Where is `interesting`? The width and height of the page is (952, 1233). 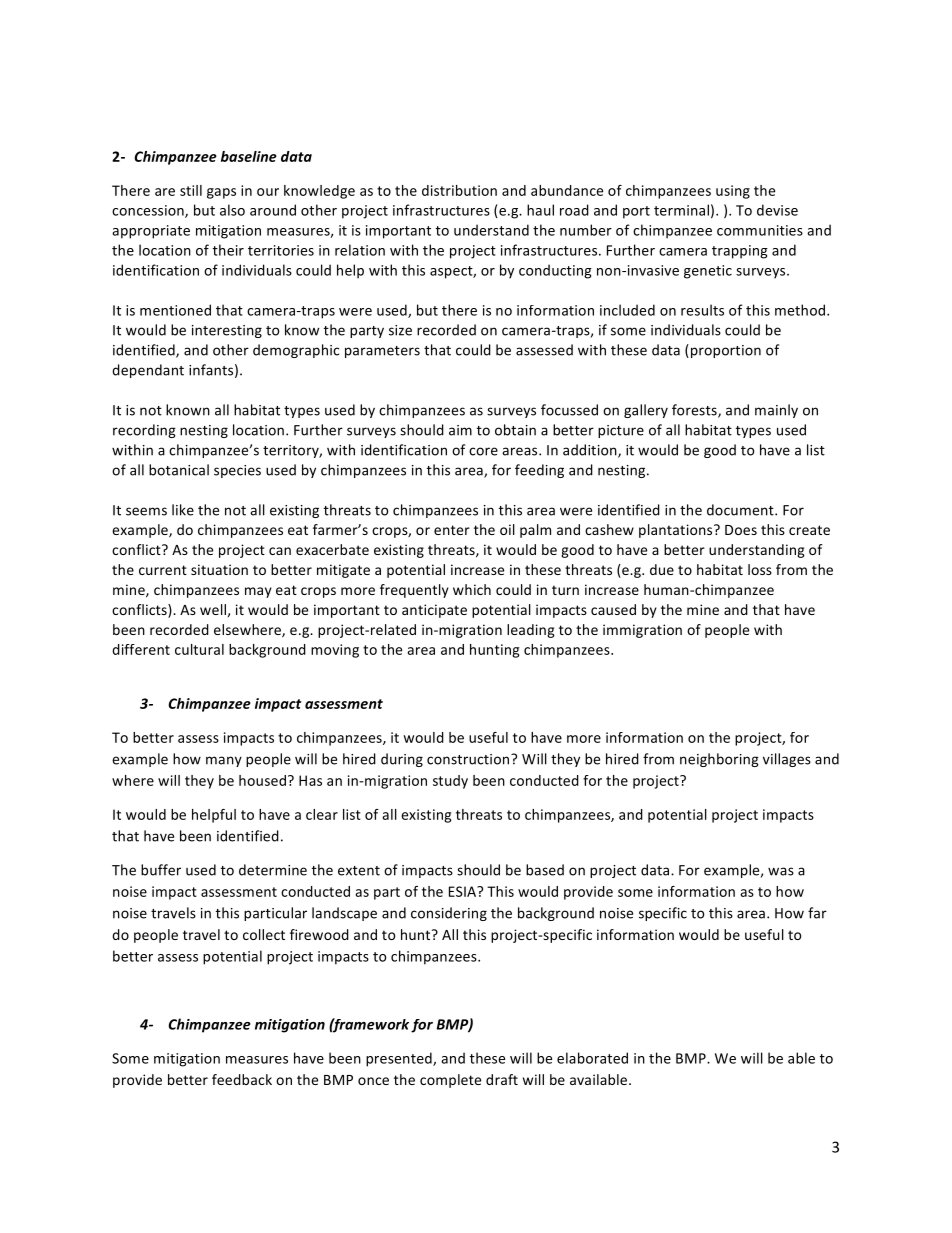 interesting is located at coordinates (227, 331).
